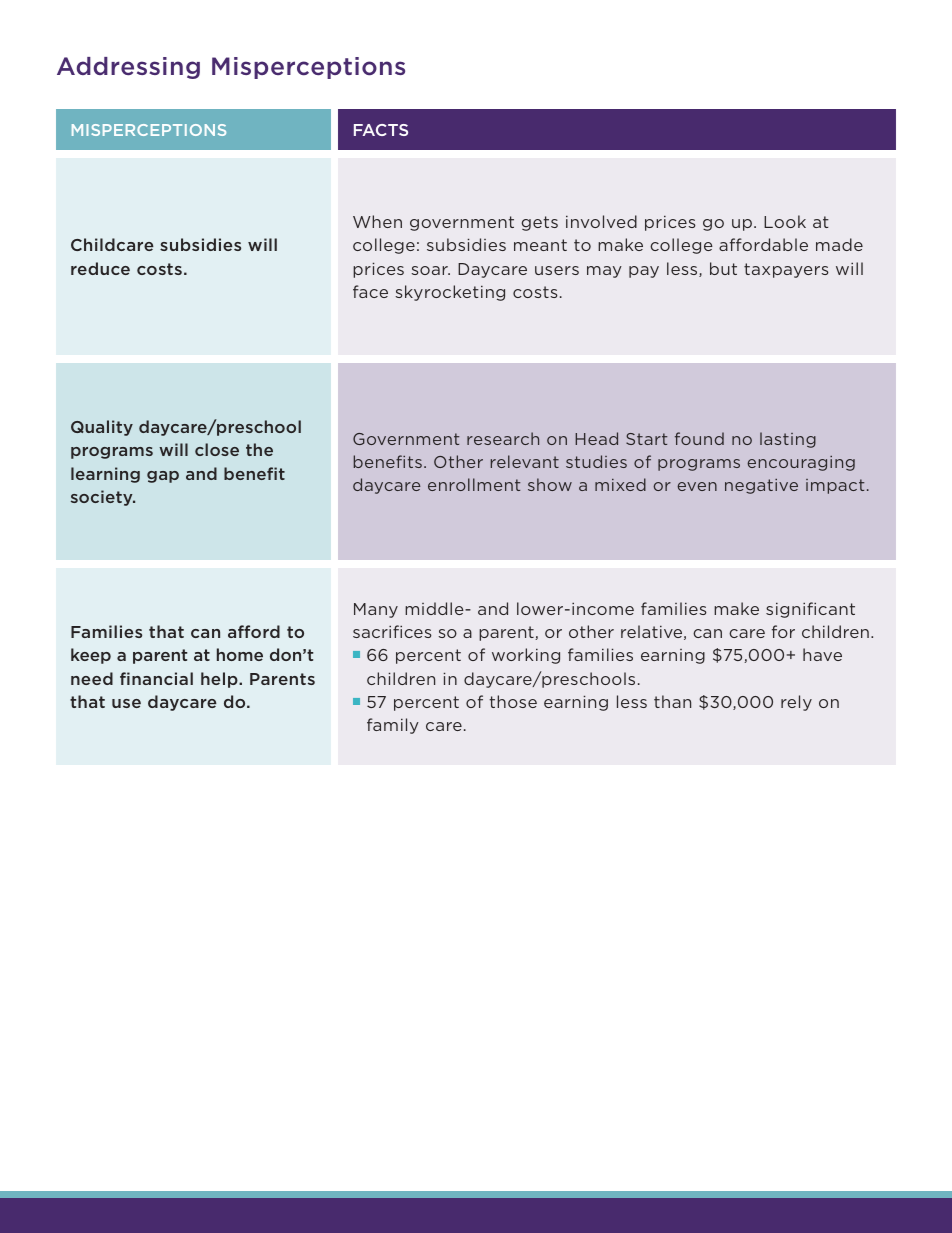 The width and height of the page is (952, 1233). What do you see at coordinates (788, 440) in the page?
I see `lasting` at bounding box center [788, 440].
